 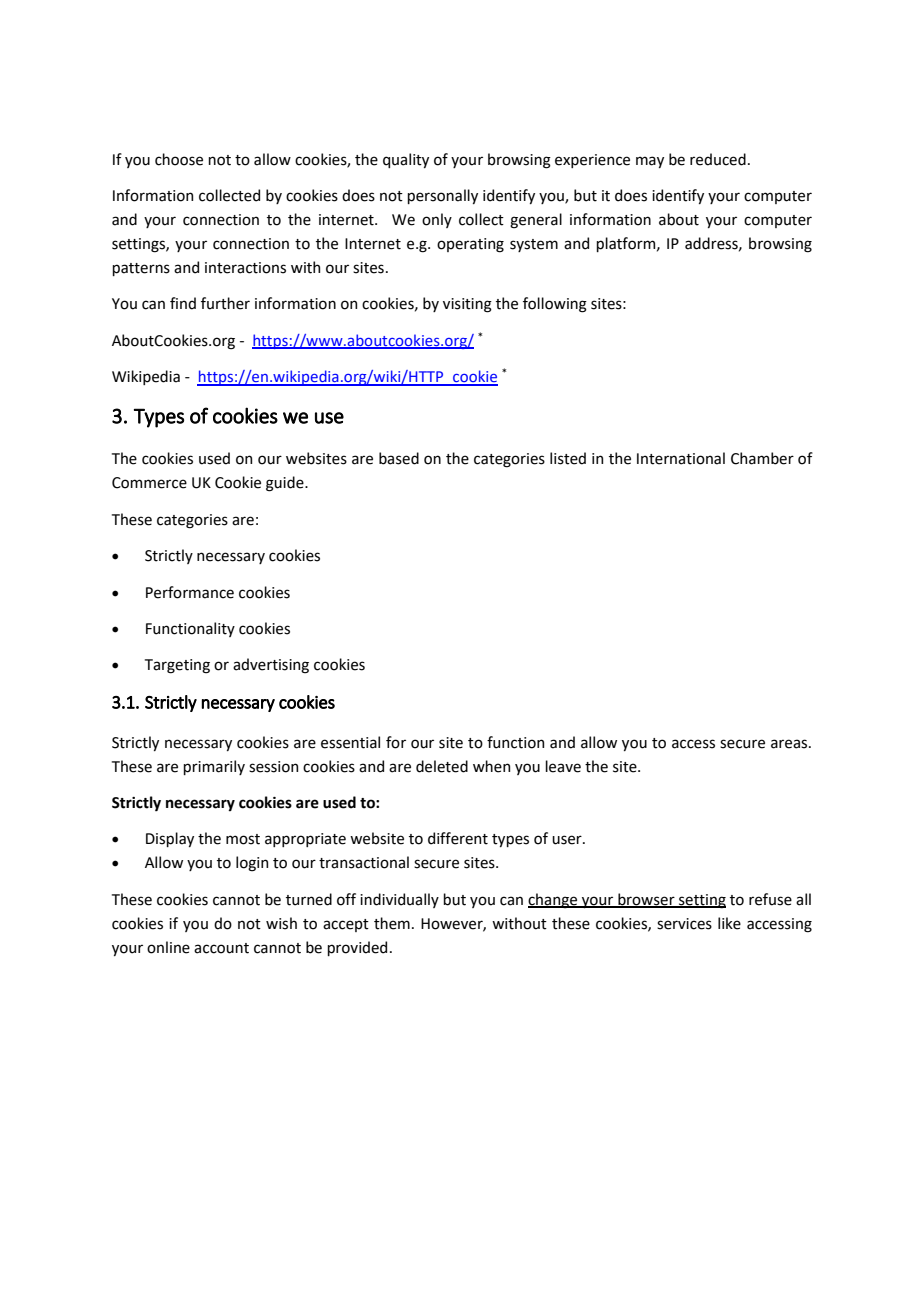 What do you see at coordinates (718, 159) in the screenshot?
I see `reduced` at bounding box center [718, 159].
